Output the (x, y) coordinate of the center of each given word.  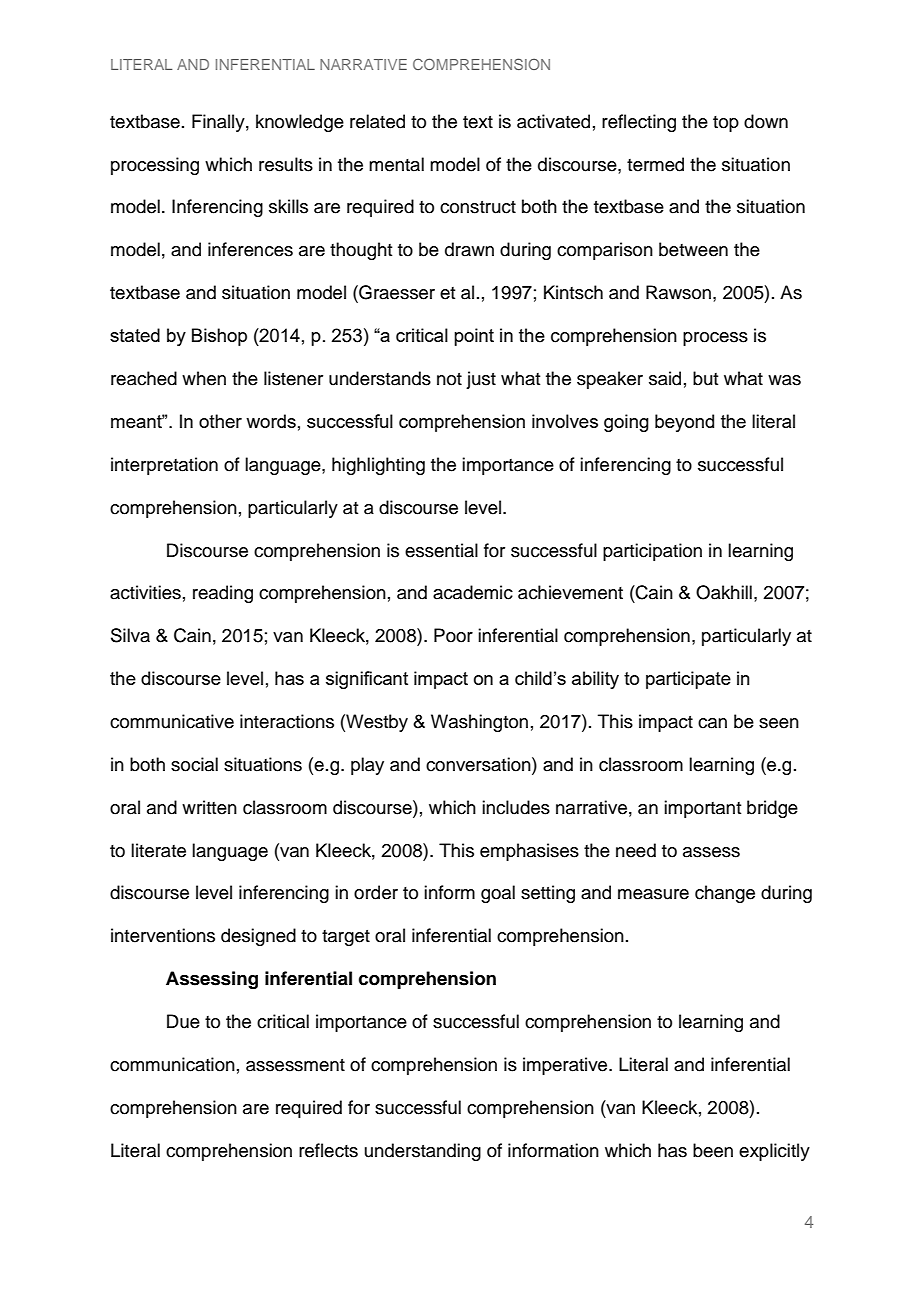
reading (223, 594)
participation (652, 552)
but (705, 378)
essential (441, 550)
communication (172, 1064)
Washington (479, 723)
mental (396, 164)
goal (498, 894)
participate (688, 680)
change (725, 894)
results (286, 164)
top (726, 124)
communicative (172, 721)
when (204, 378)
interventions (163, 935)
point (474, 337)
